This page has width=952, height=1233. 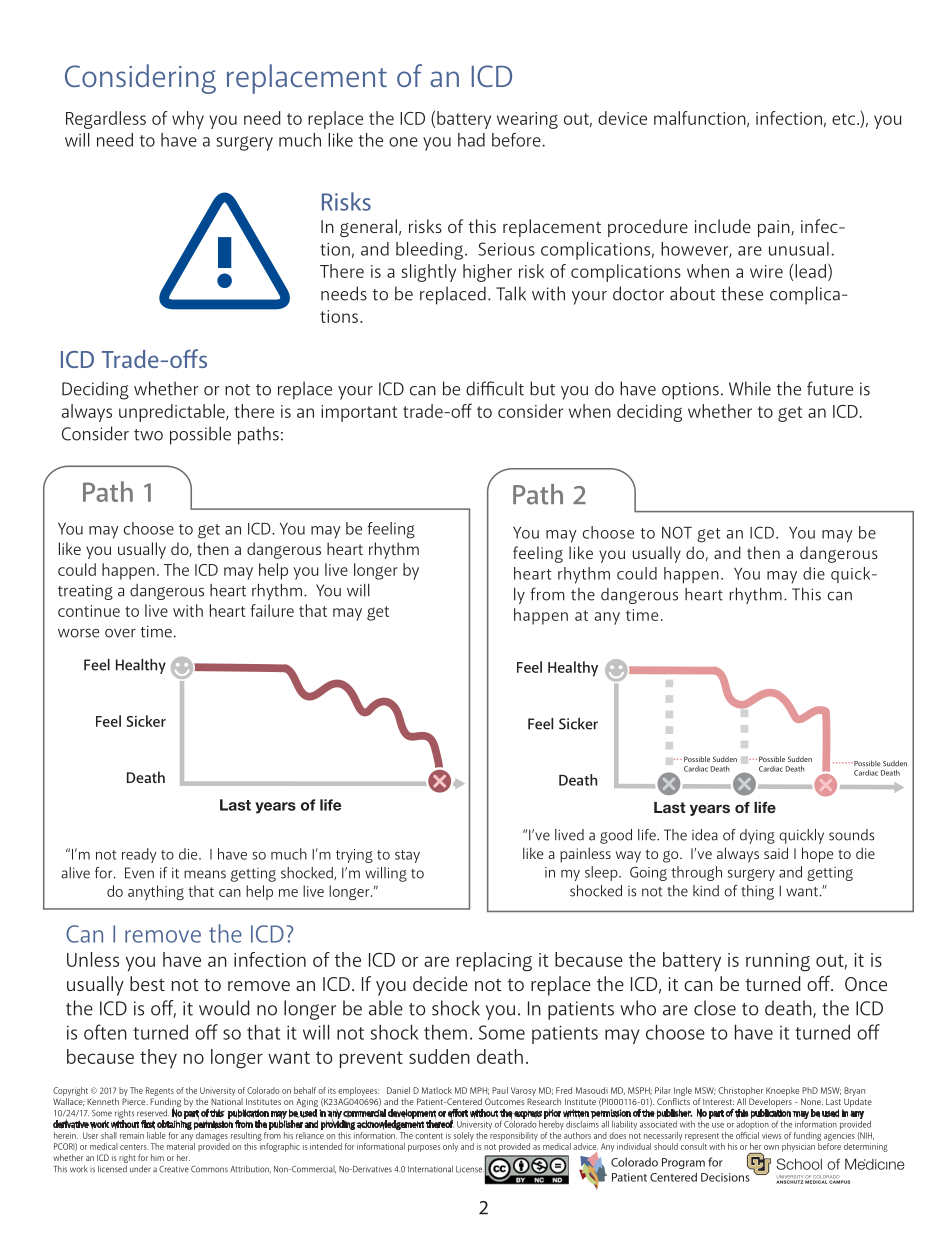 I want to click on solely, so click(x=464, y=1136).
